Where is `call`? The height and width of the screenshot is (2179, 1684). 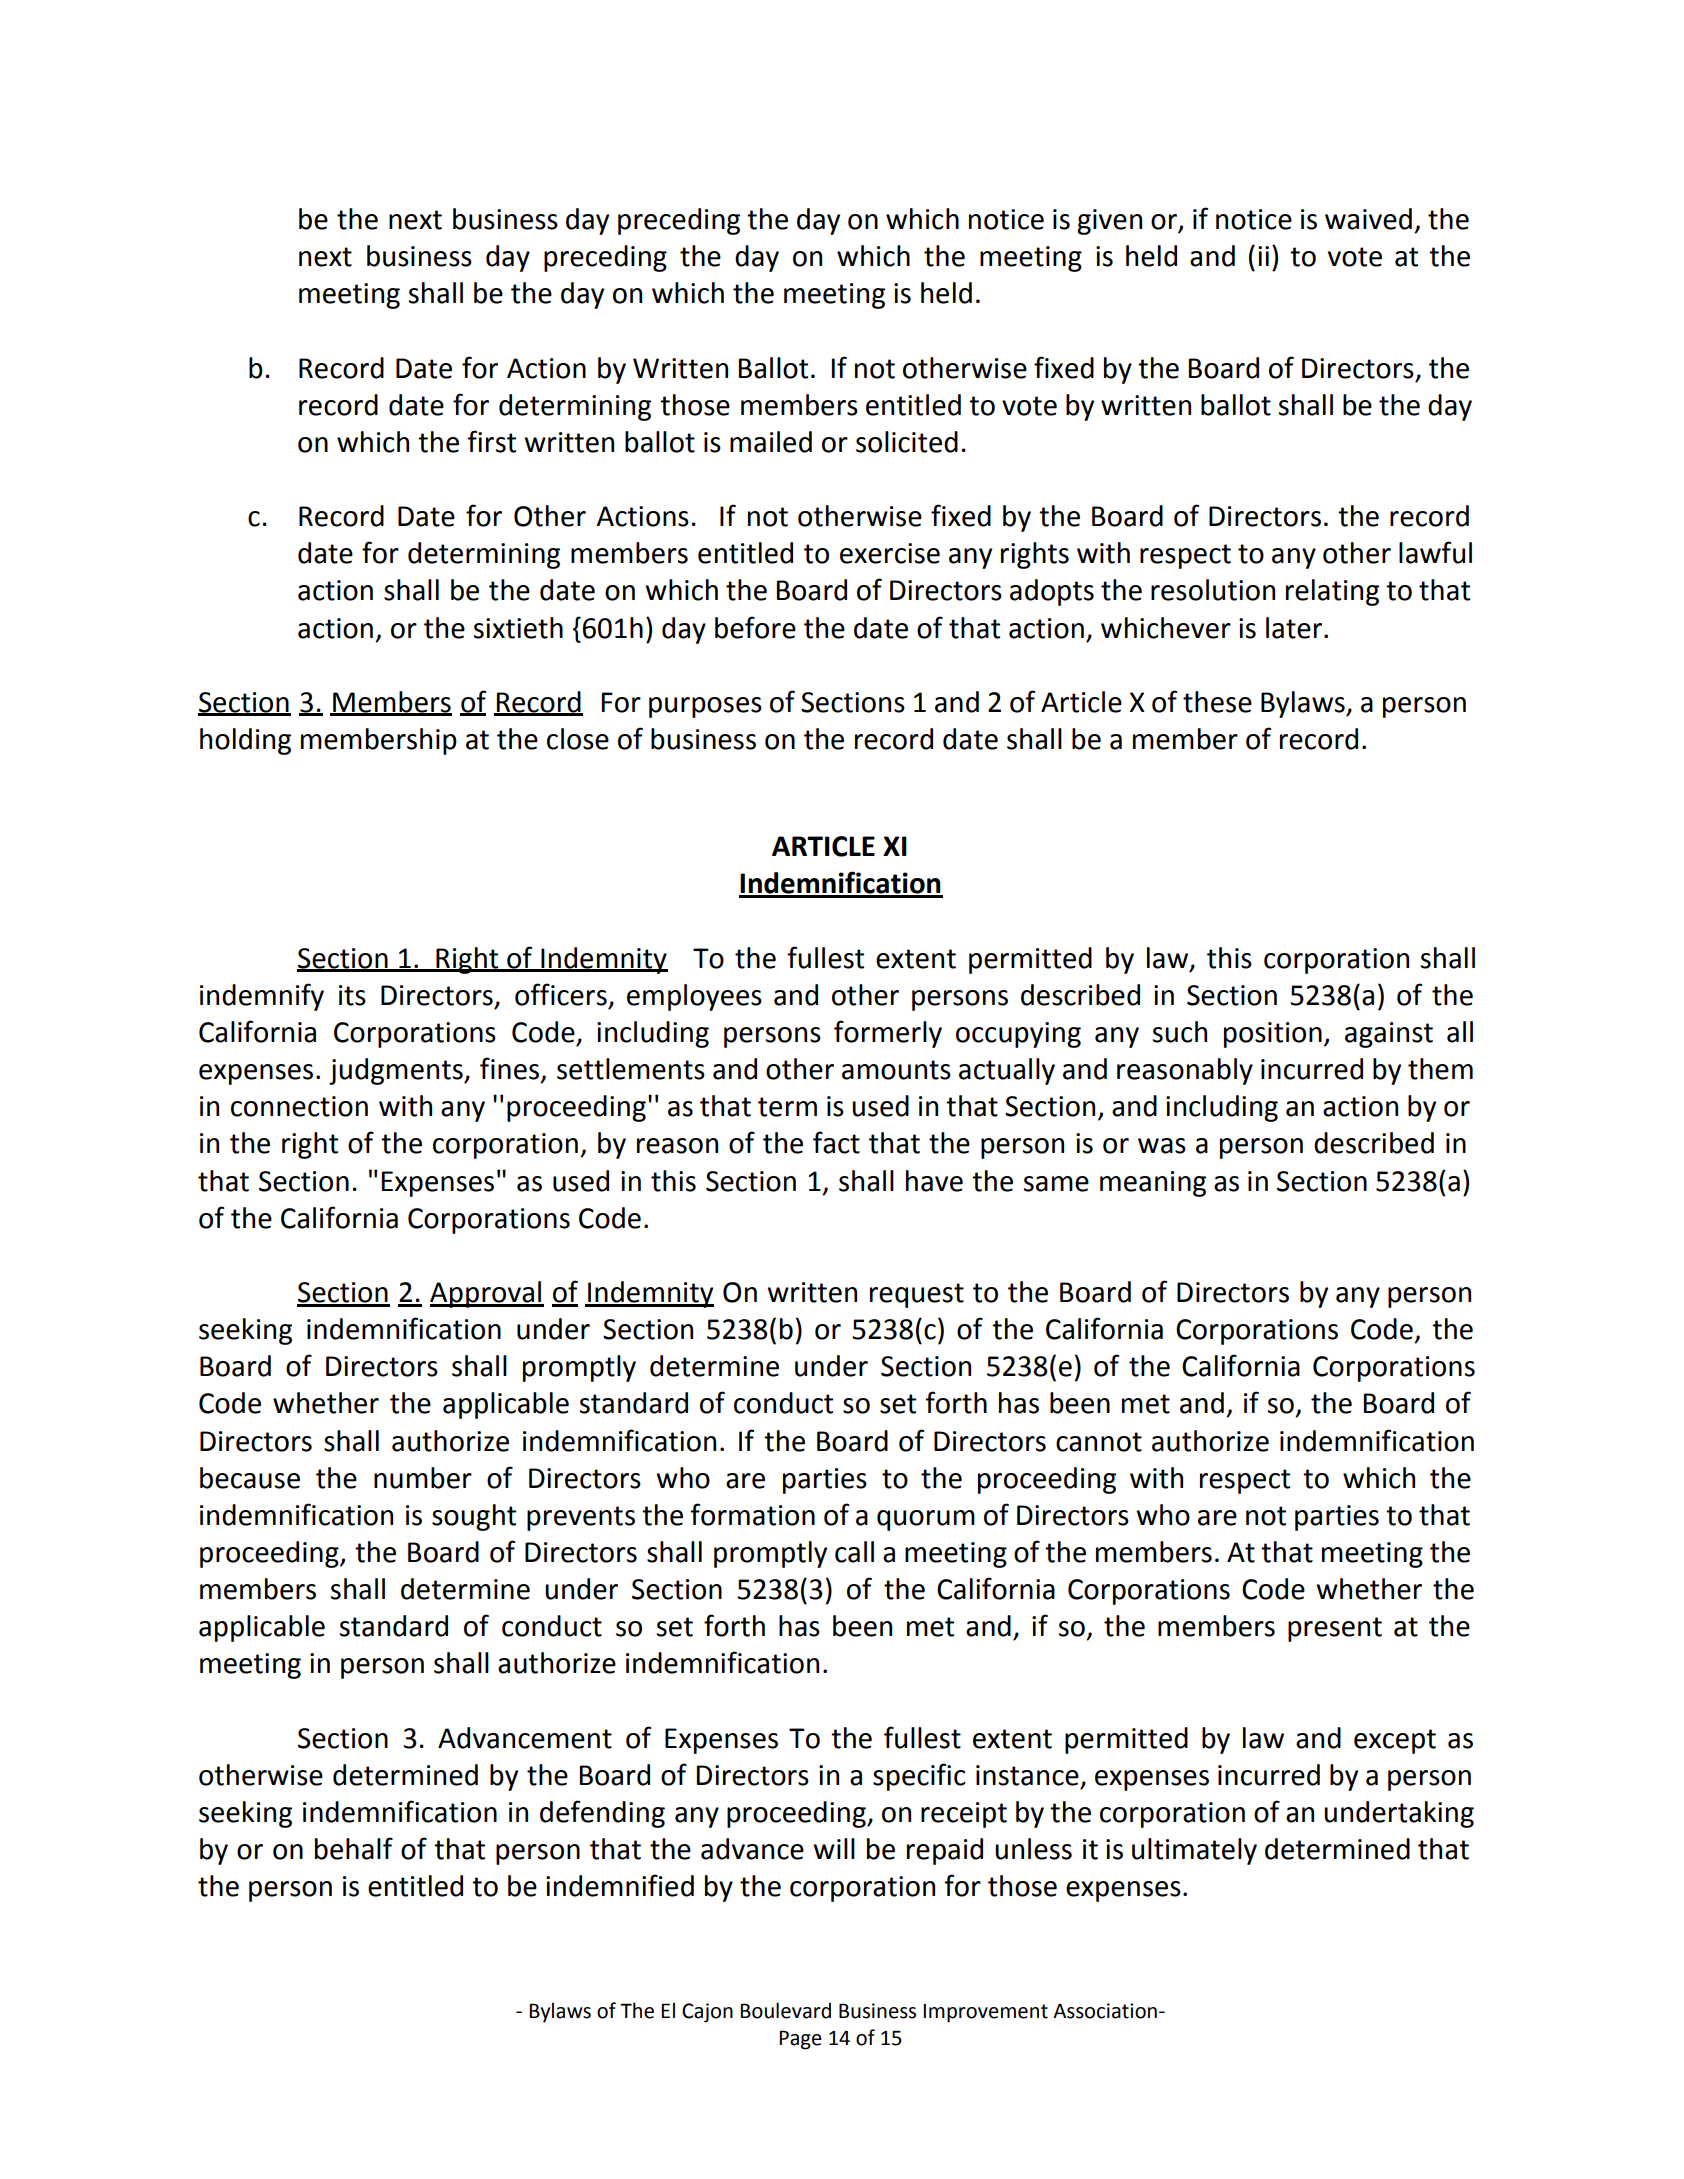 call is located at coordinates (854, 1552).
